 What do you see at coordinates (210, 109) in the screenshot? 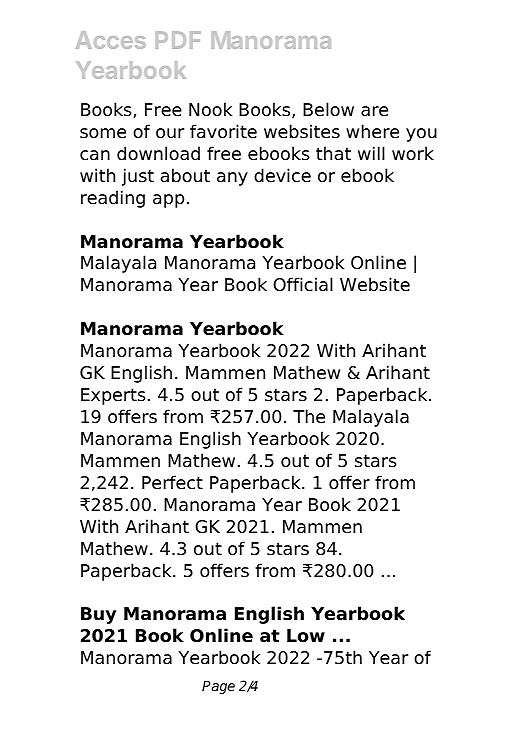
I see `Nook` at bounding box center [210, 109].
